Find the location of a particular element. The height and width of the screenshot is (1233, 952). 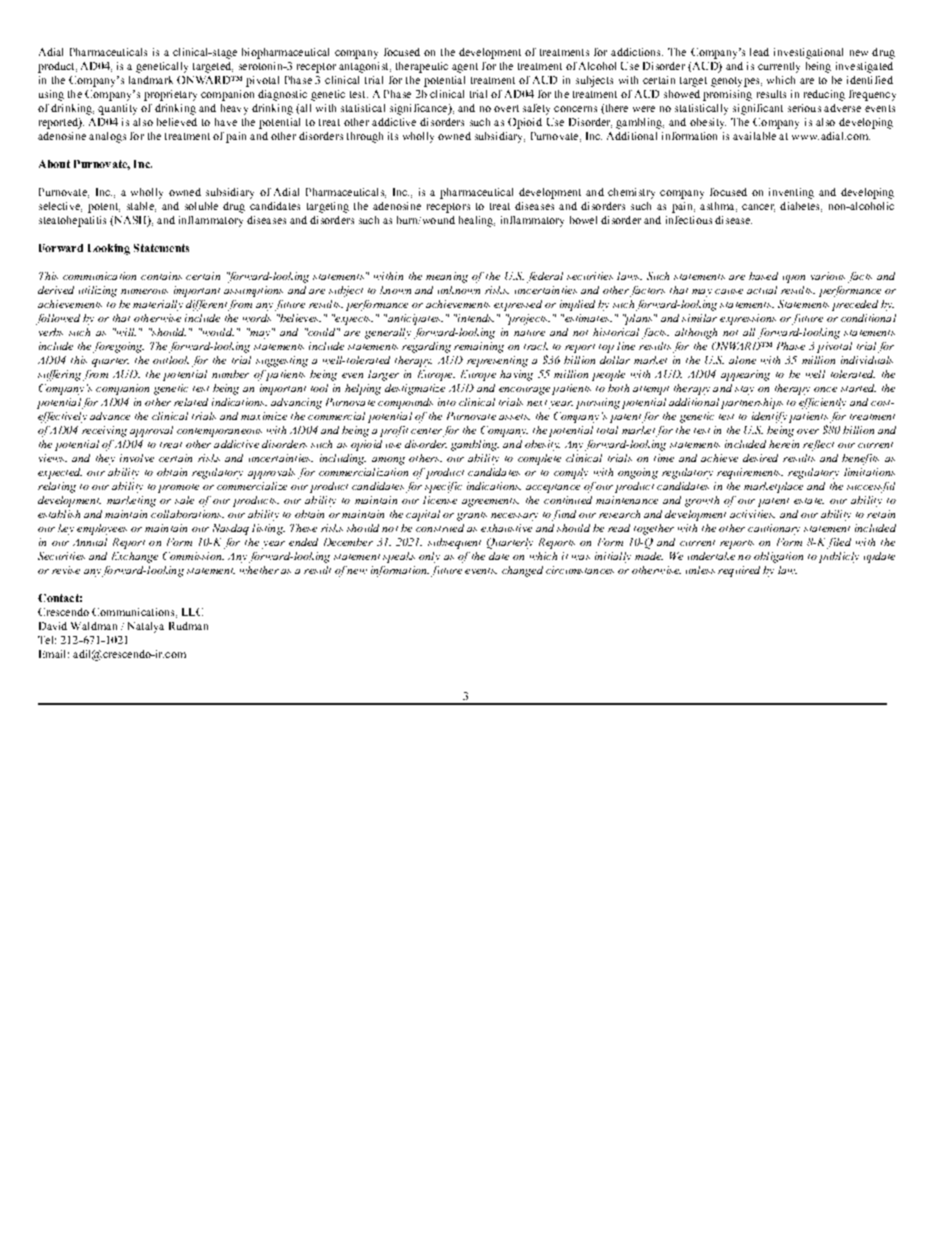

promote is located at coordinates (178, 488).
